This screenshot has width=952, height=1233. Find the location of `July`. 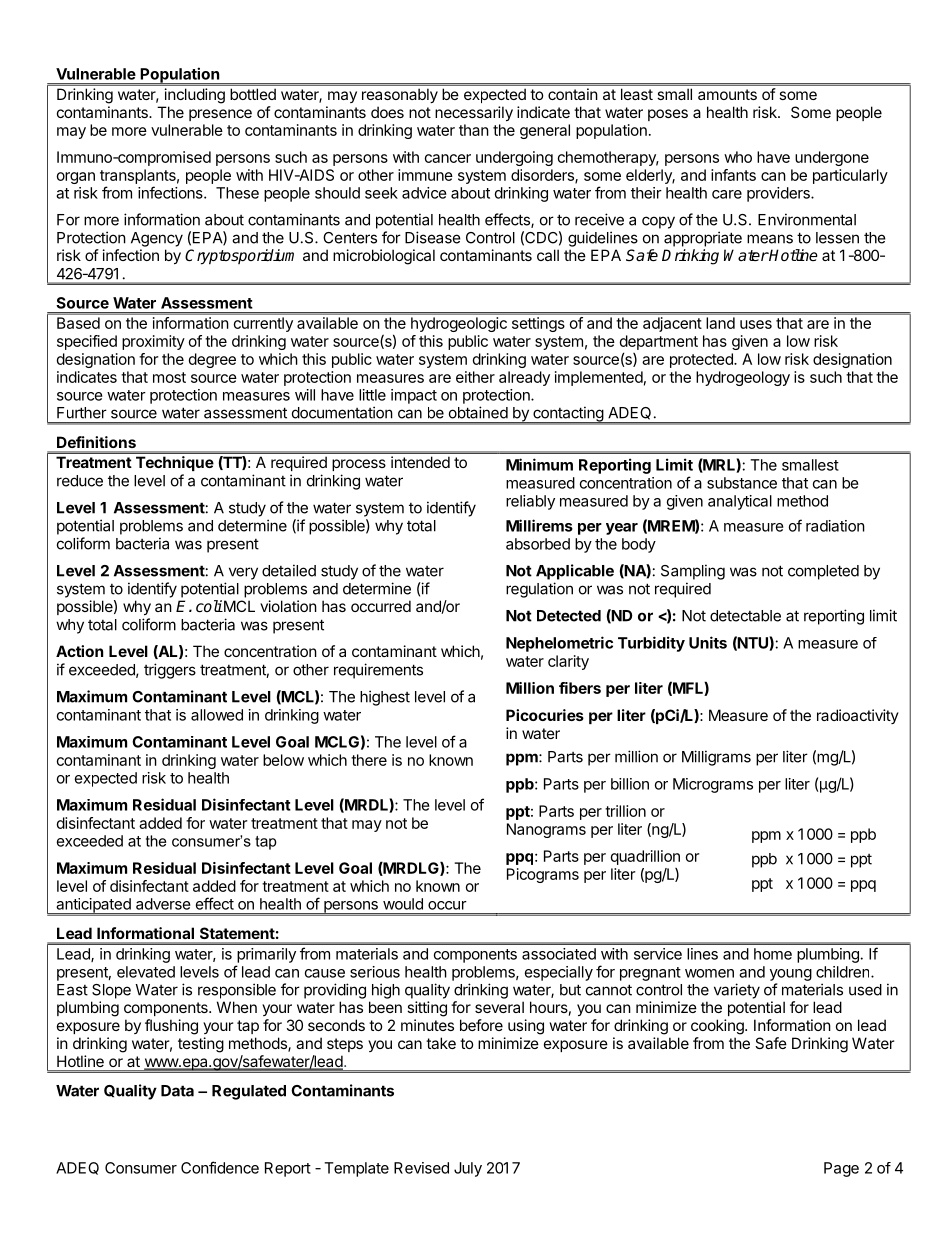

July is located at coordinates (468, 1169).
